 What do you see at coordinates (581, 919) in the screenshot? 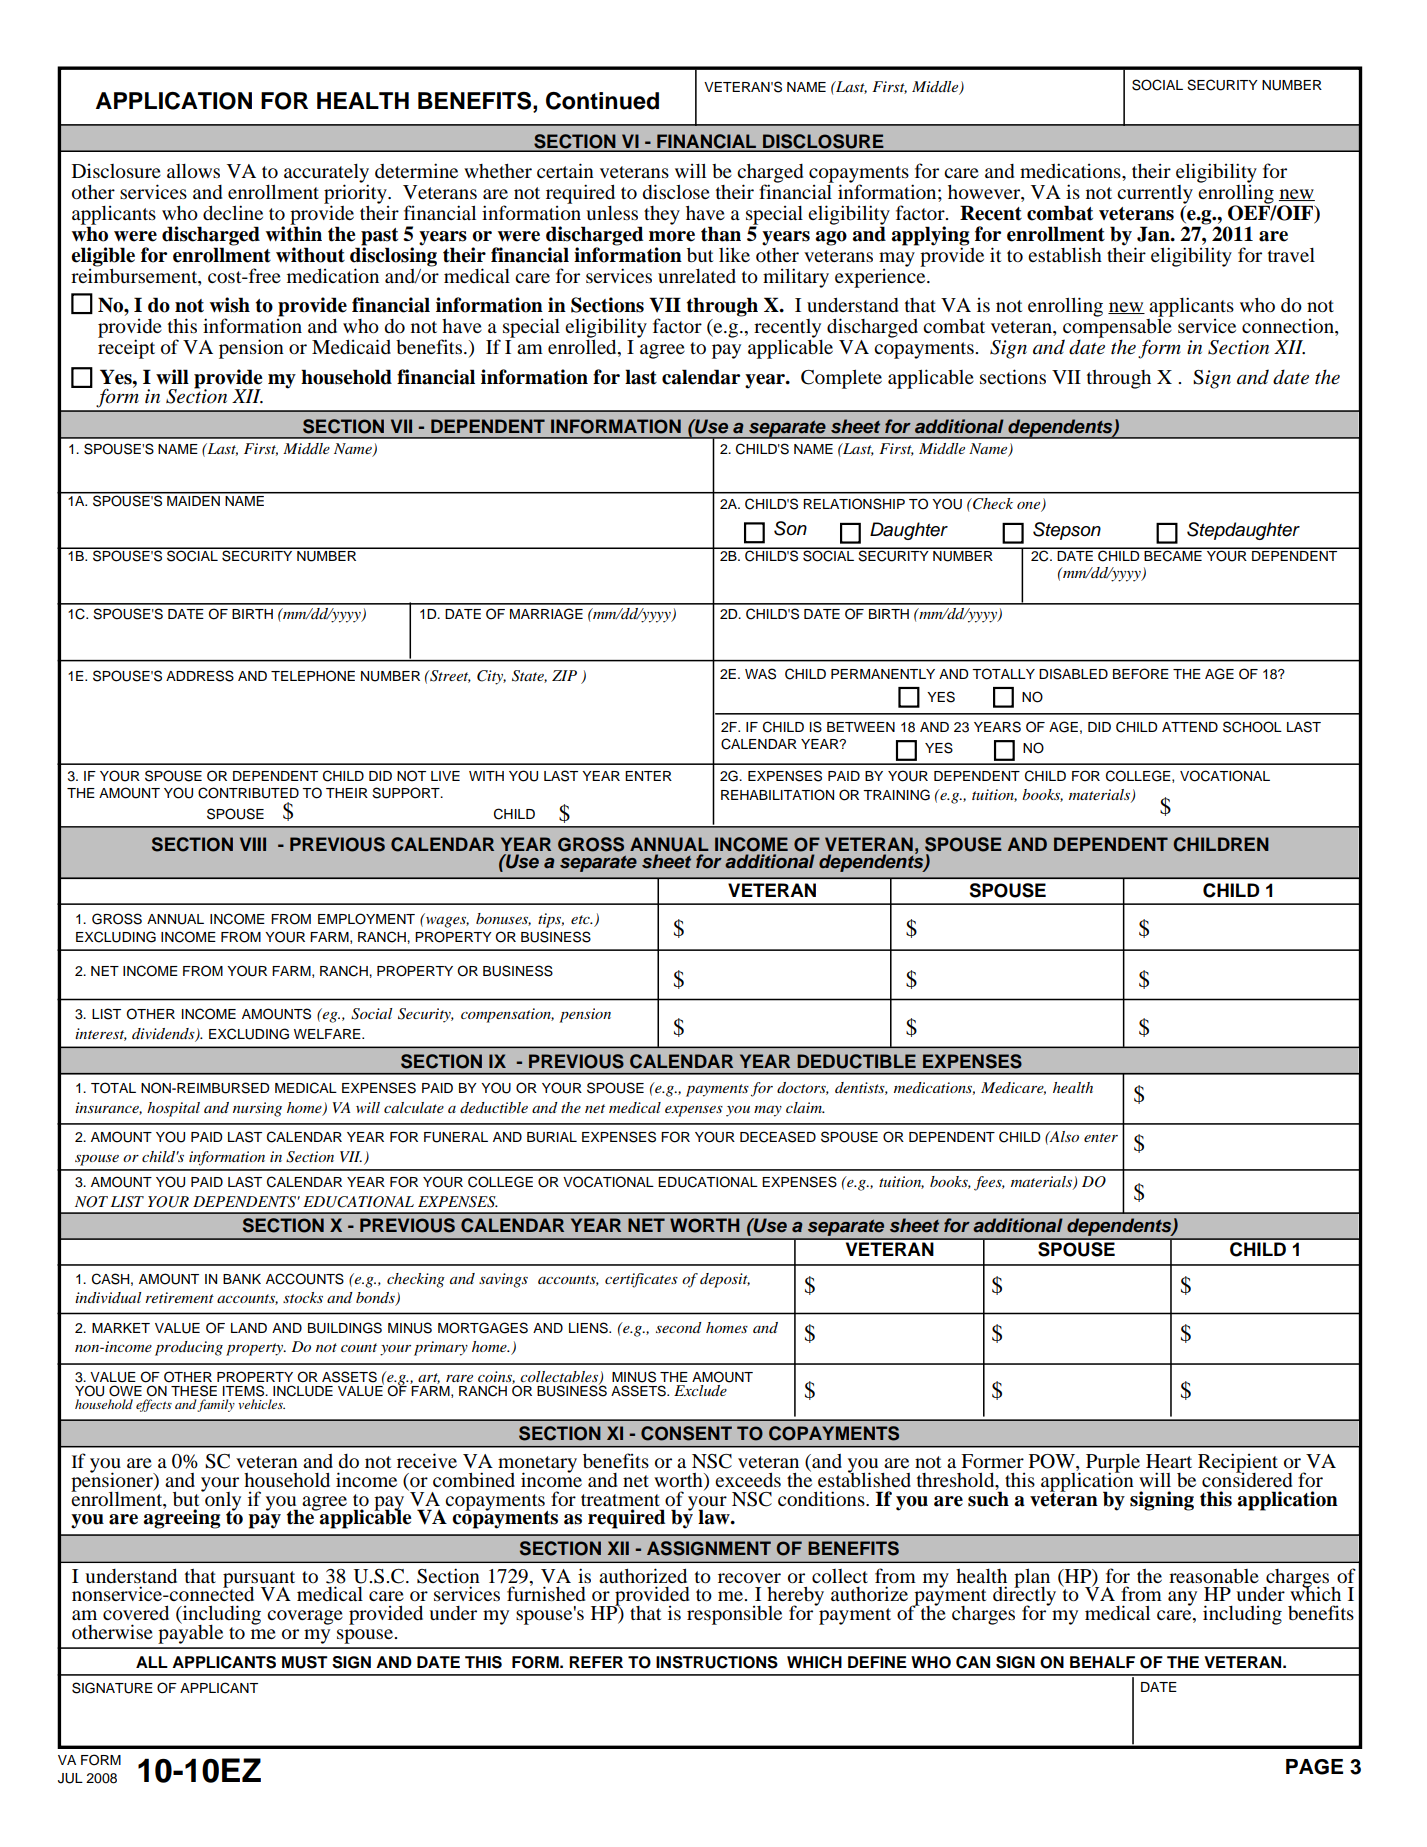
I see `etc` at bounding box center [581, 919].
